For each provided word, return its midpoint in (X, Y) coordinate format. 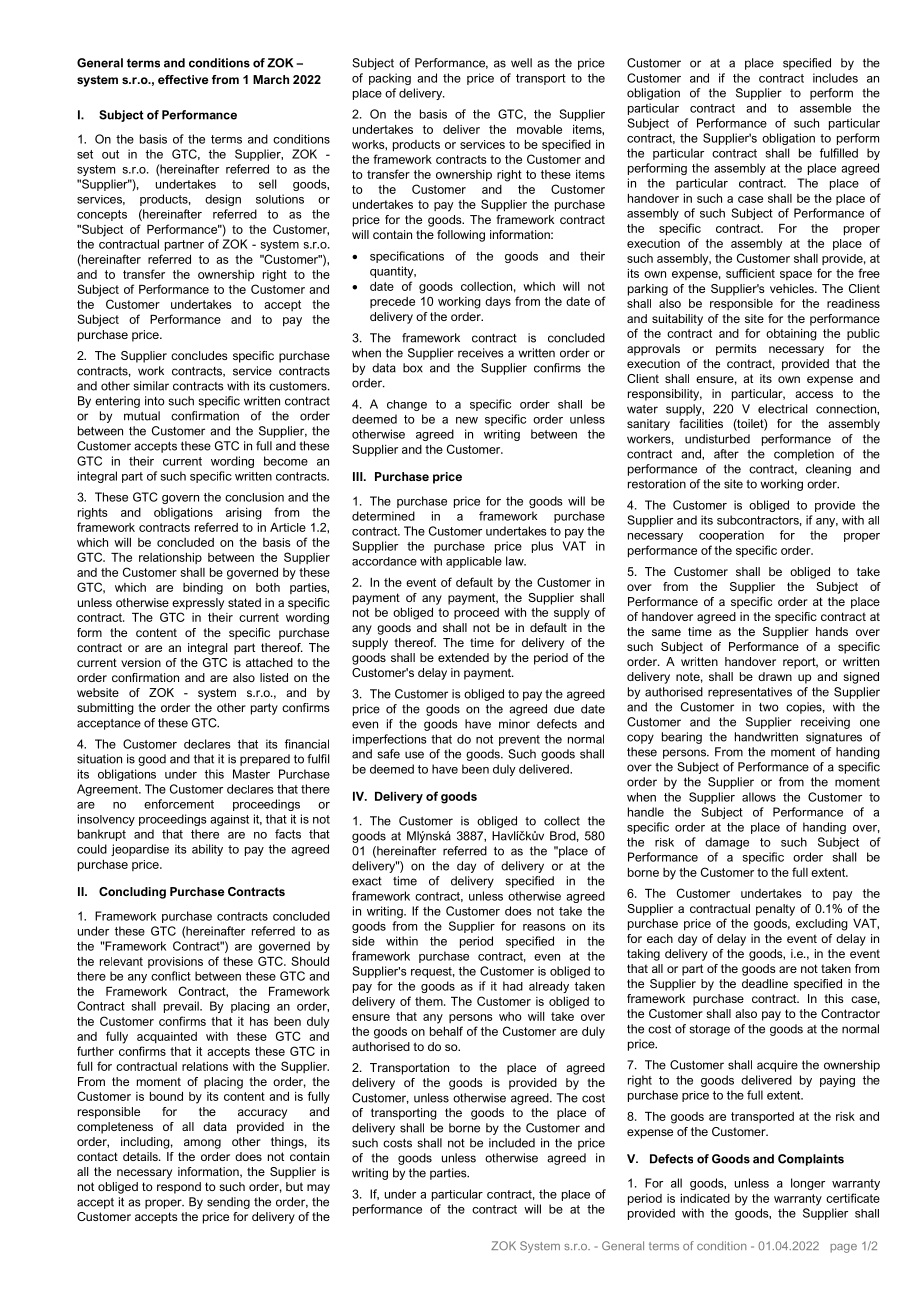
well (521, 63)
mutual (142, 416)
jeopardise (140, 850)
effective (183, 79)
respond (179, 1188)
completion (804, 455)
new (467, 420)
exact (367, 881)
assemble (825, 108)
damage (727, 843)
